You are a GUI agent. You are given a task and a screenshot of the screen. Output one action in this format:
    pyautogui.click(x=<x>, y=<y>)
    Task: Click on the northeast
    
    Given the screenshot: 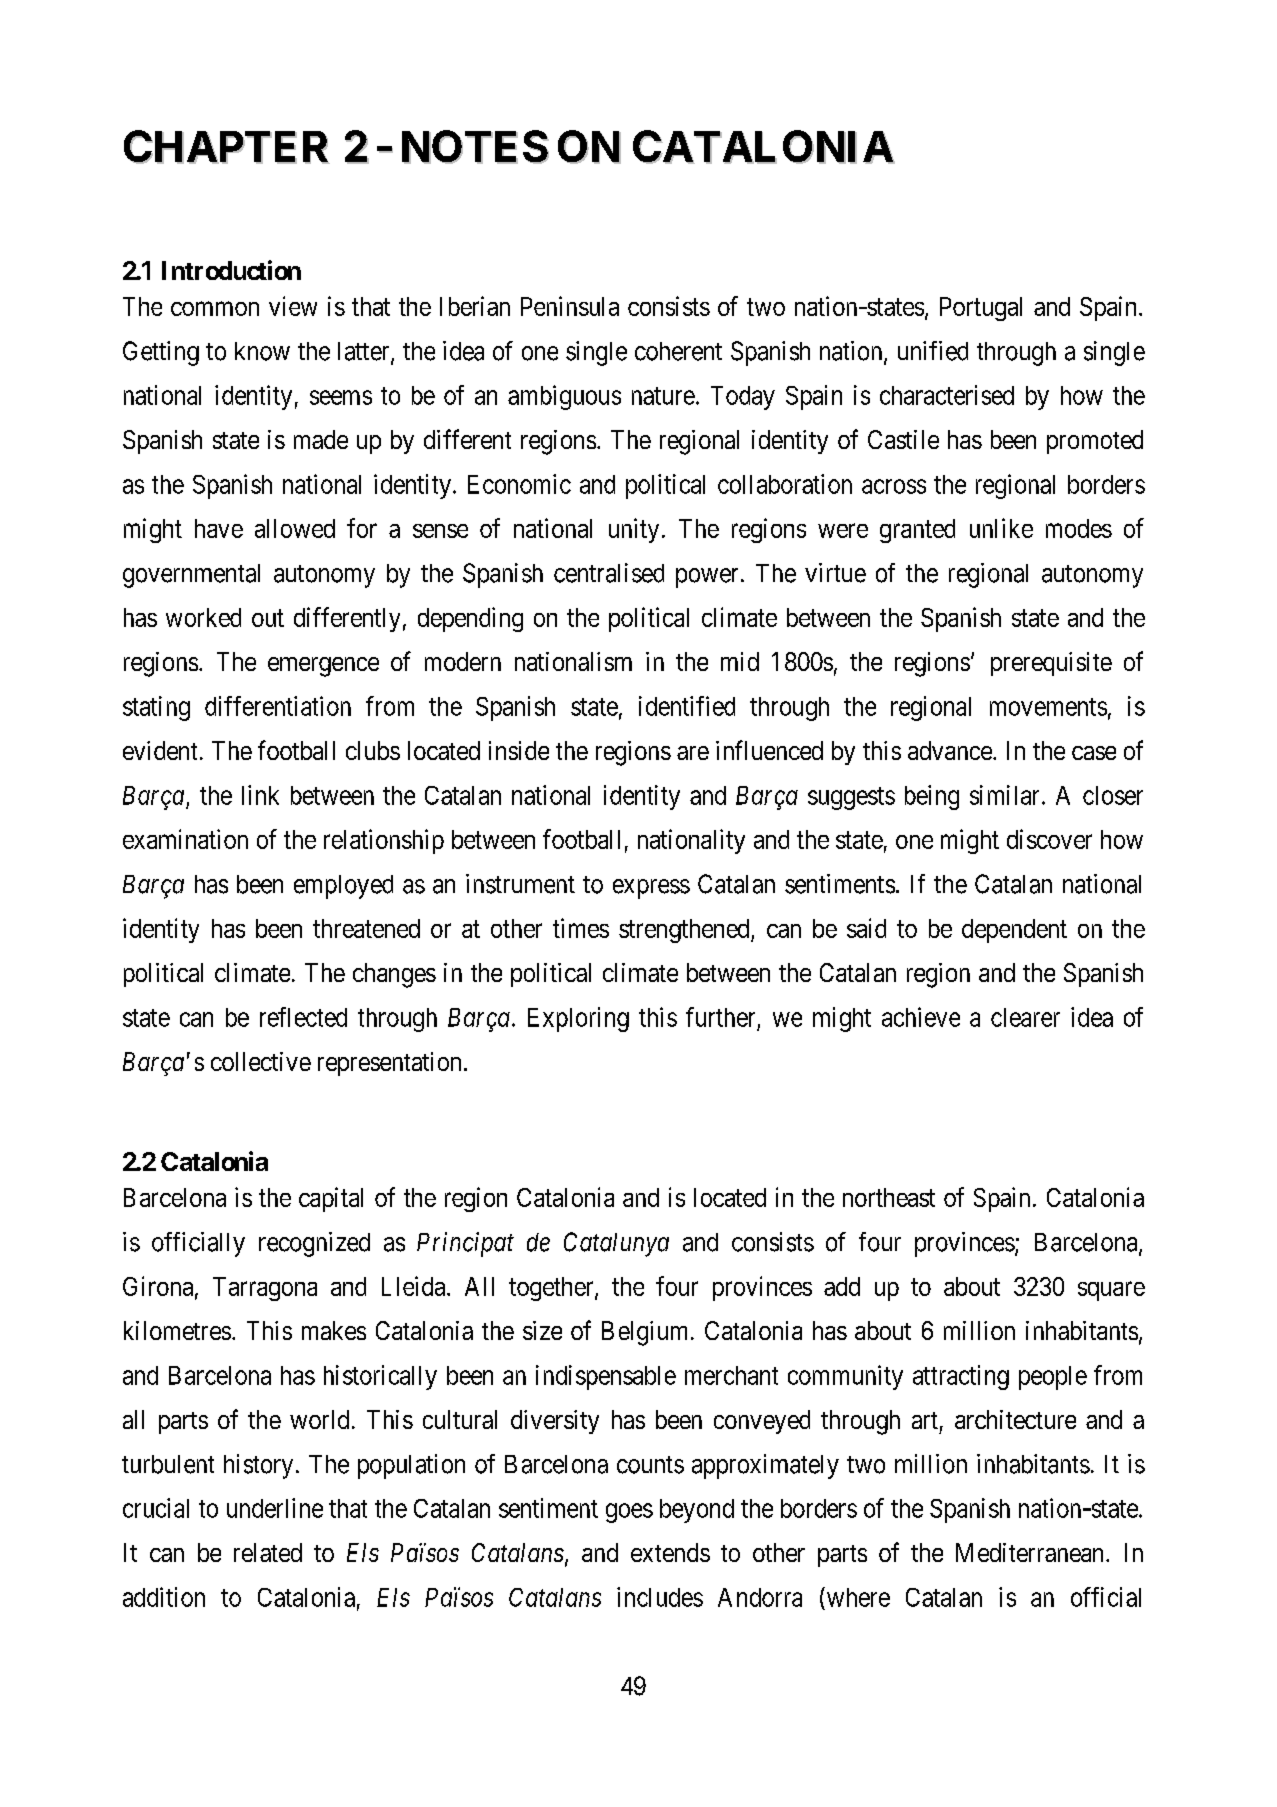 What is the action you would take?
    pyautogui.click(x=889, y=1197)
